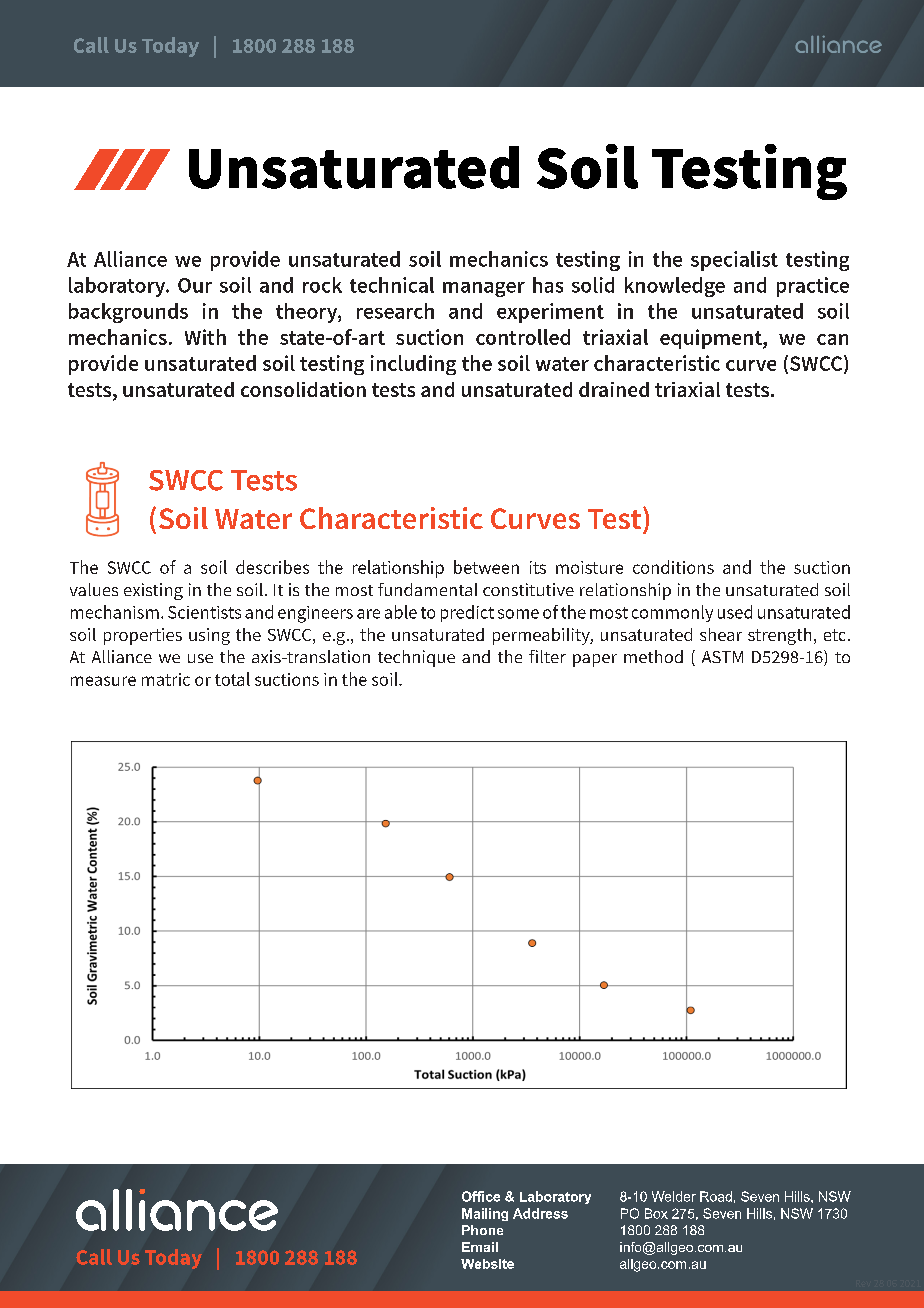 The image size is (924, 1308). What do you see at coordinates (467, 613) in the screenshot?
I see `predict` at bounding box center [467, 613].
